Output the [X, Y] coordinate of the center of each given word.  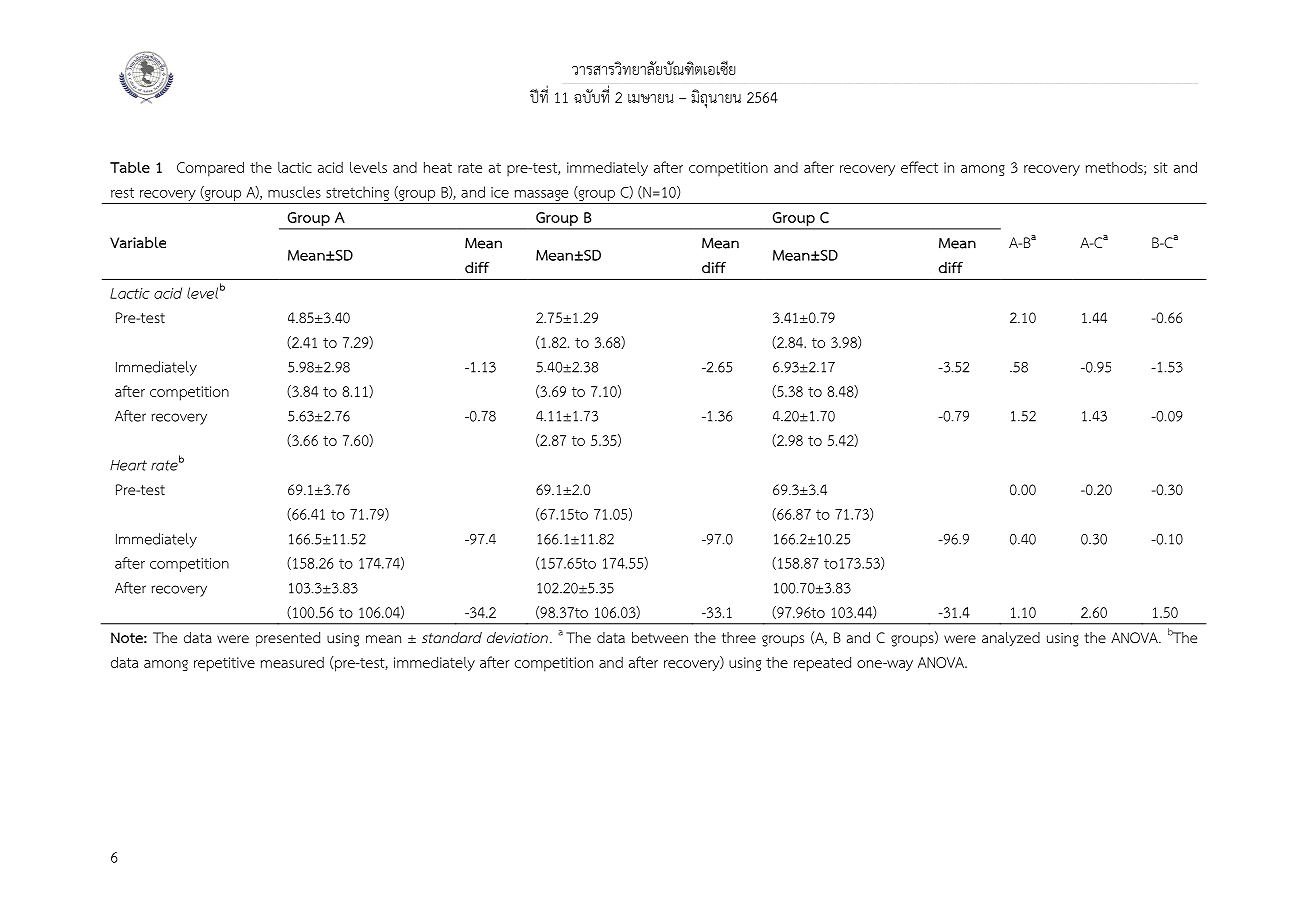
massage [541, 195]
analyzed [1011, 639]
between [660, 637]
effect [919, 167]
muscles [294, 192]
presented [288, 639]
